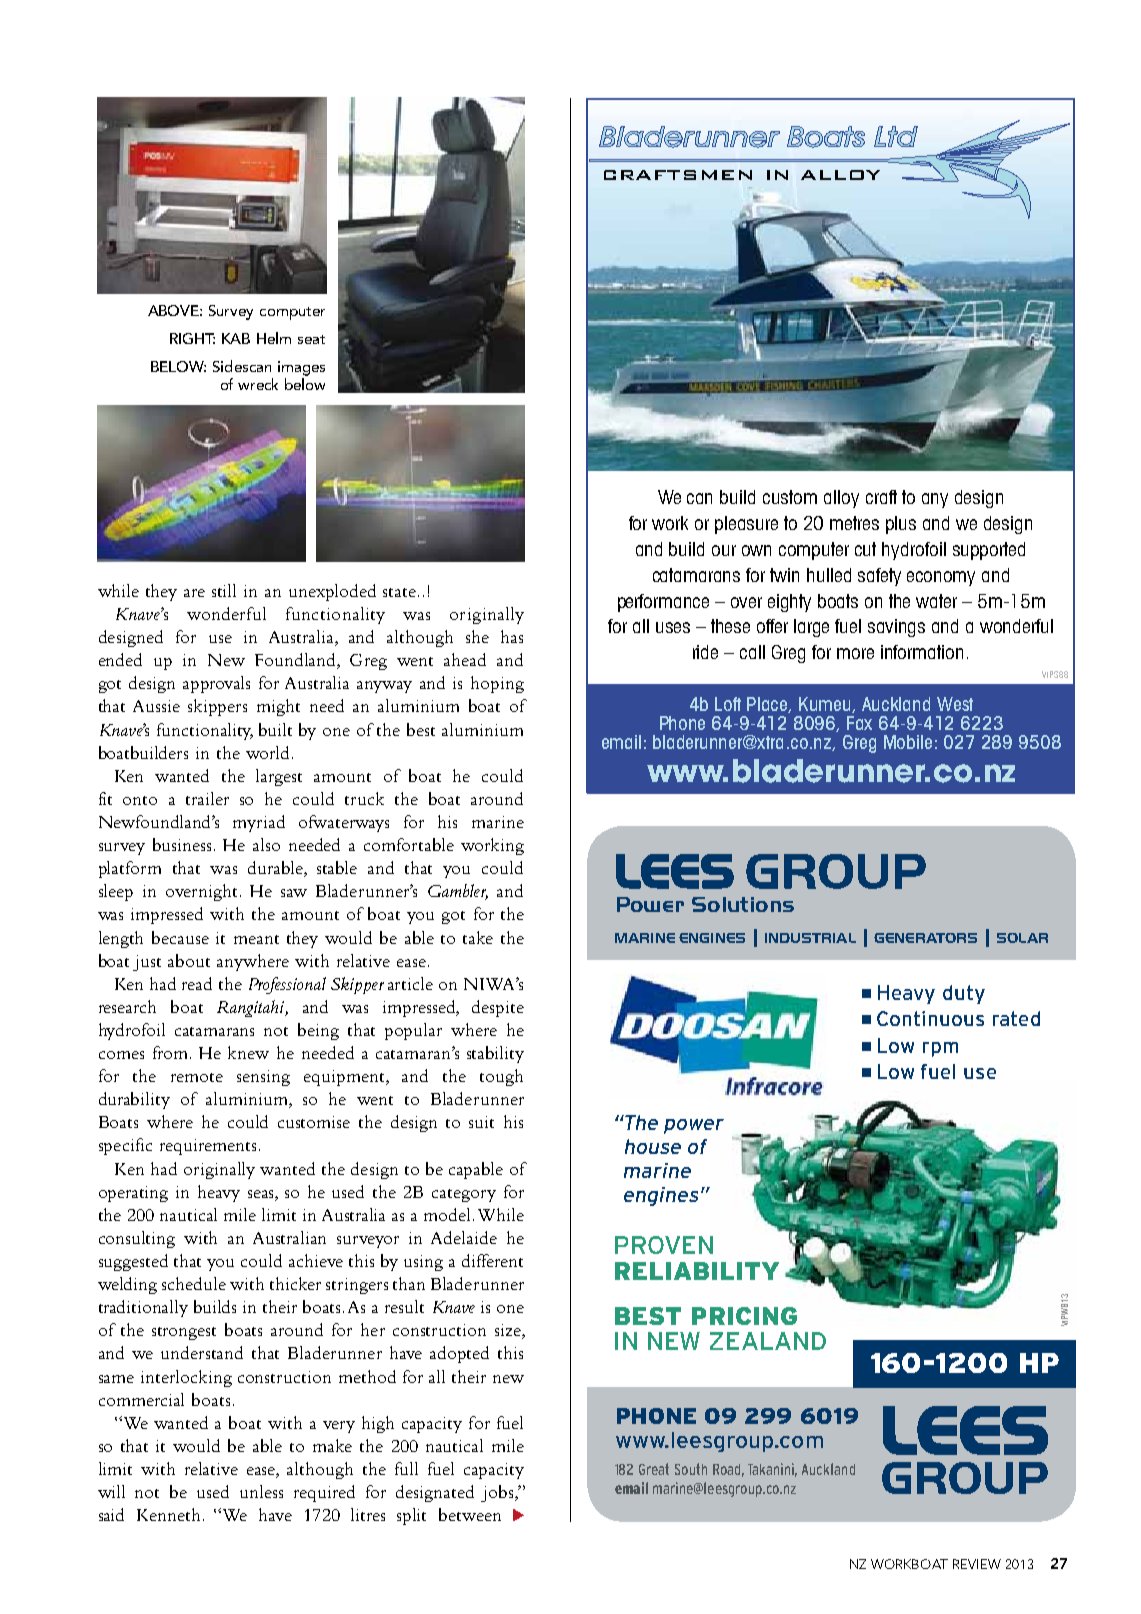 The width and height of the image is (1141, 1614). What do you see at coordinates (311, 339) in the image?
I see `seat` at bounding box center [311, 339].
